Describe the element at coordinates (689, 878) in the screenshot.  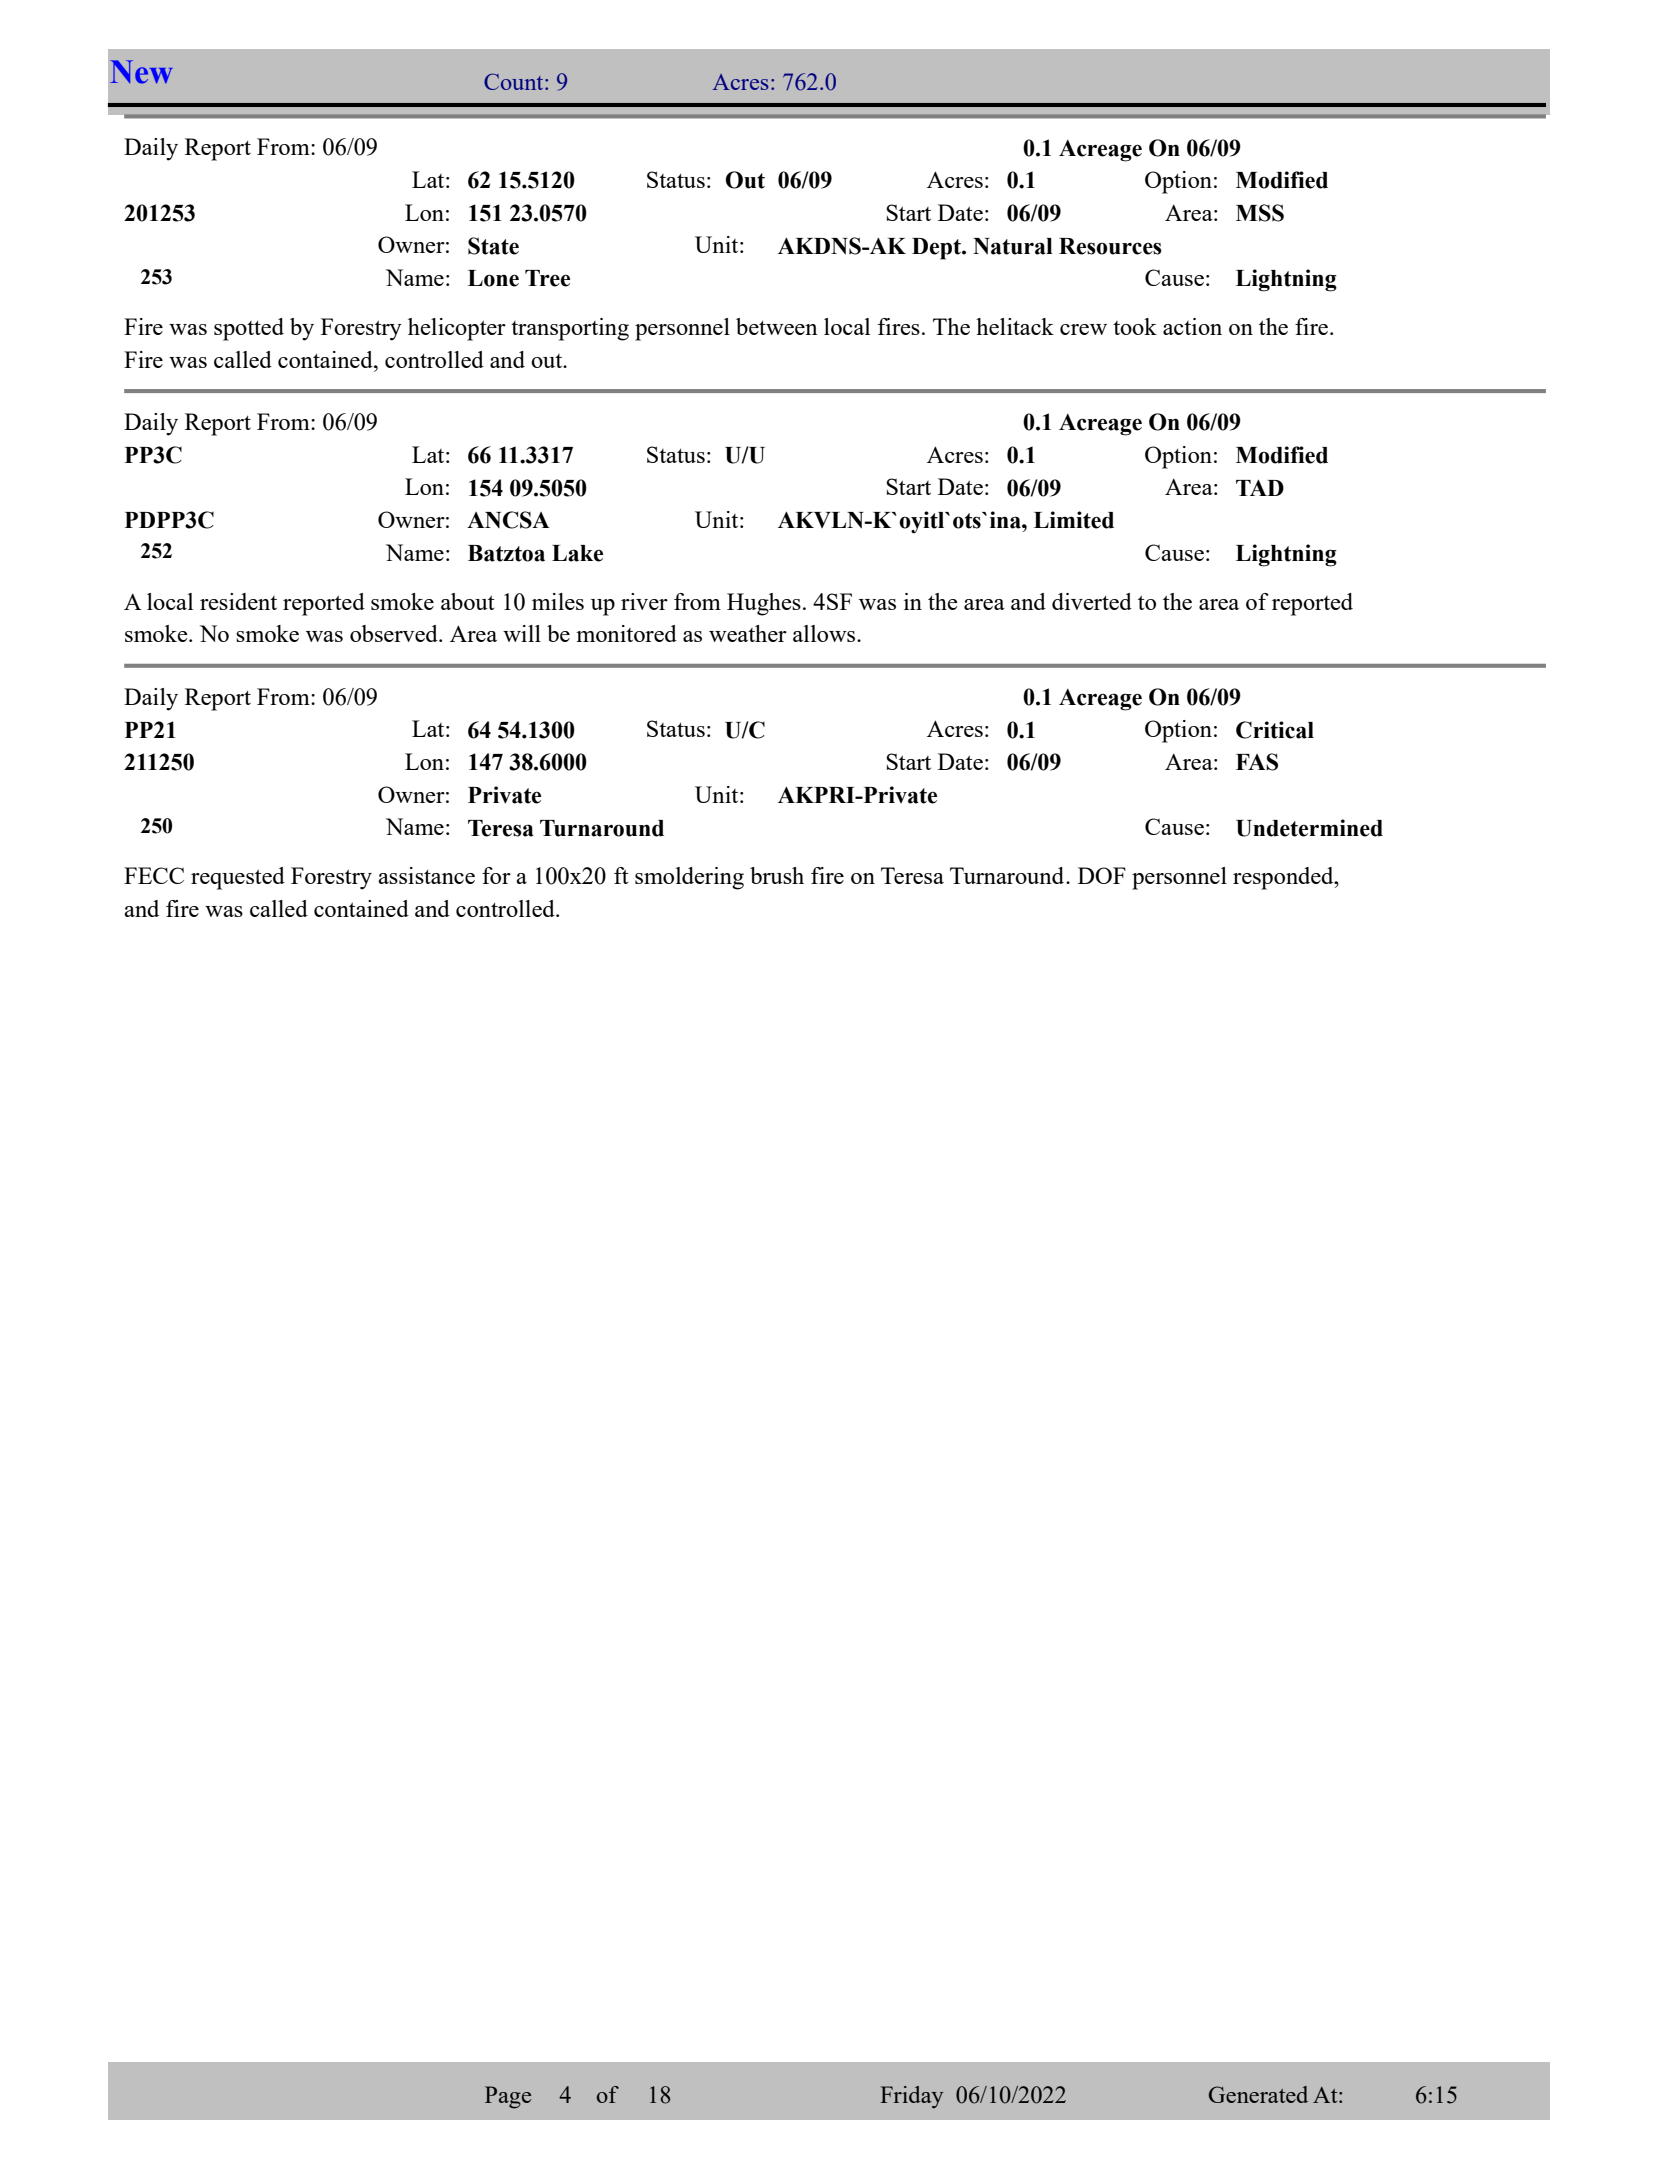
I see `smoldering` at that location.
